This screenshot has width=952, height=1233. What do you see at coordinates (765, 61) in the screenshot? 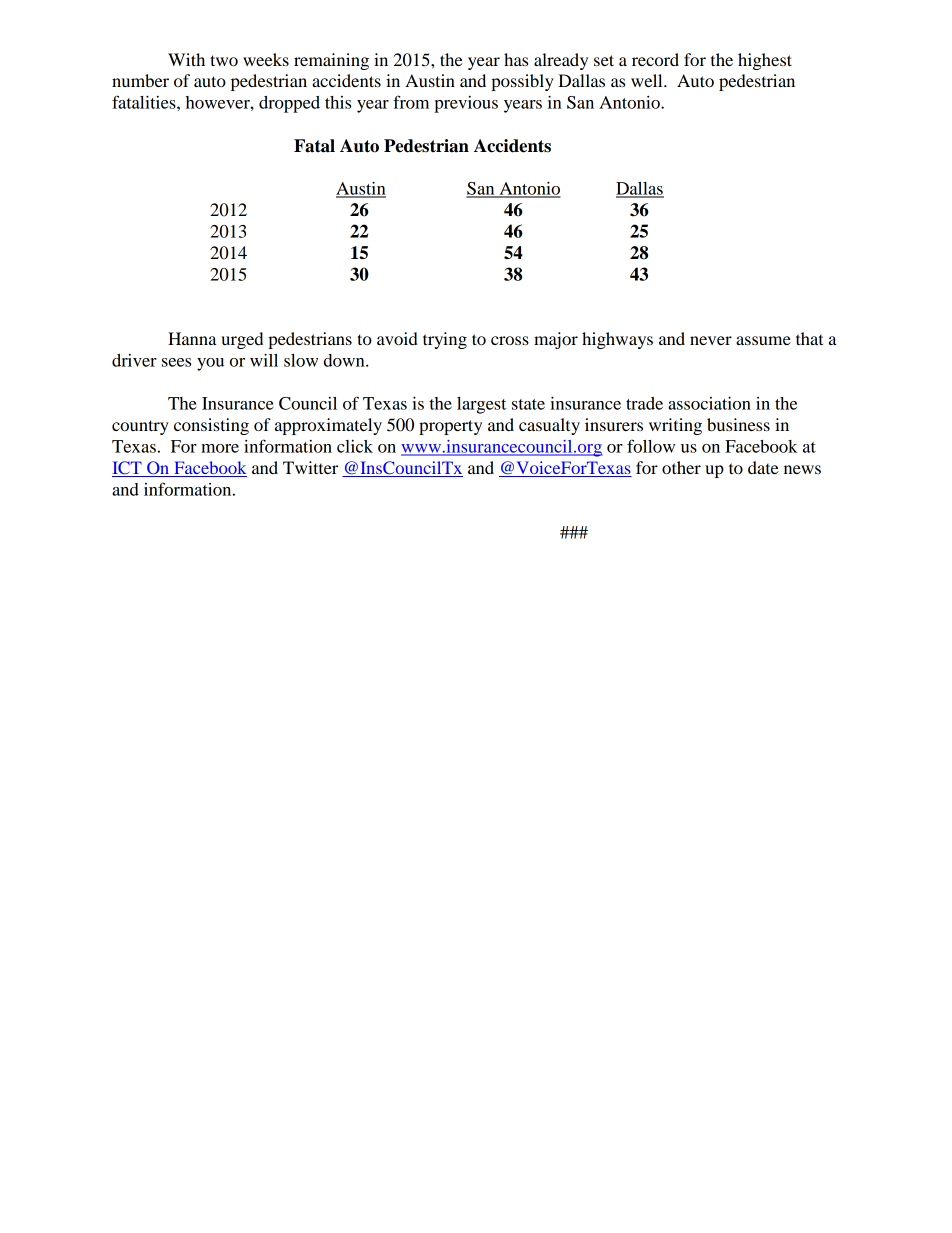
I see `highest` at bounding box center [765, 61].
